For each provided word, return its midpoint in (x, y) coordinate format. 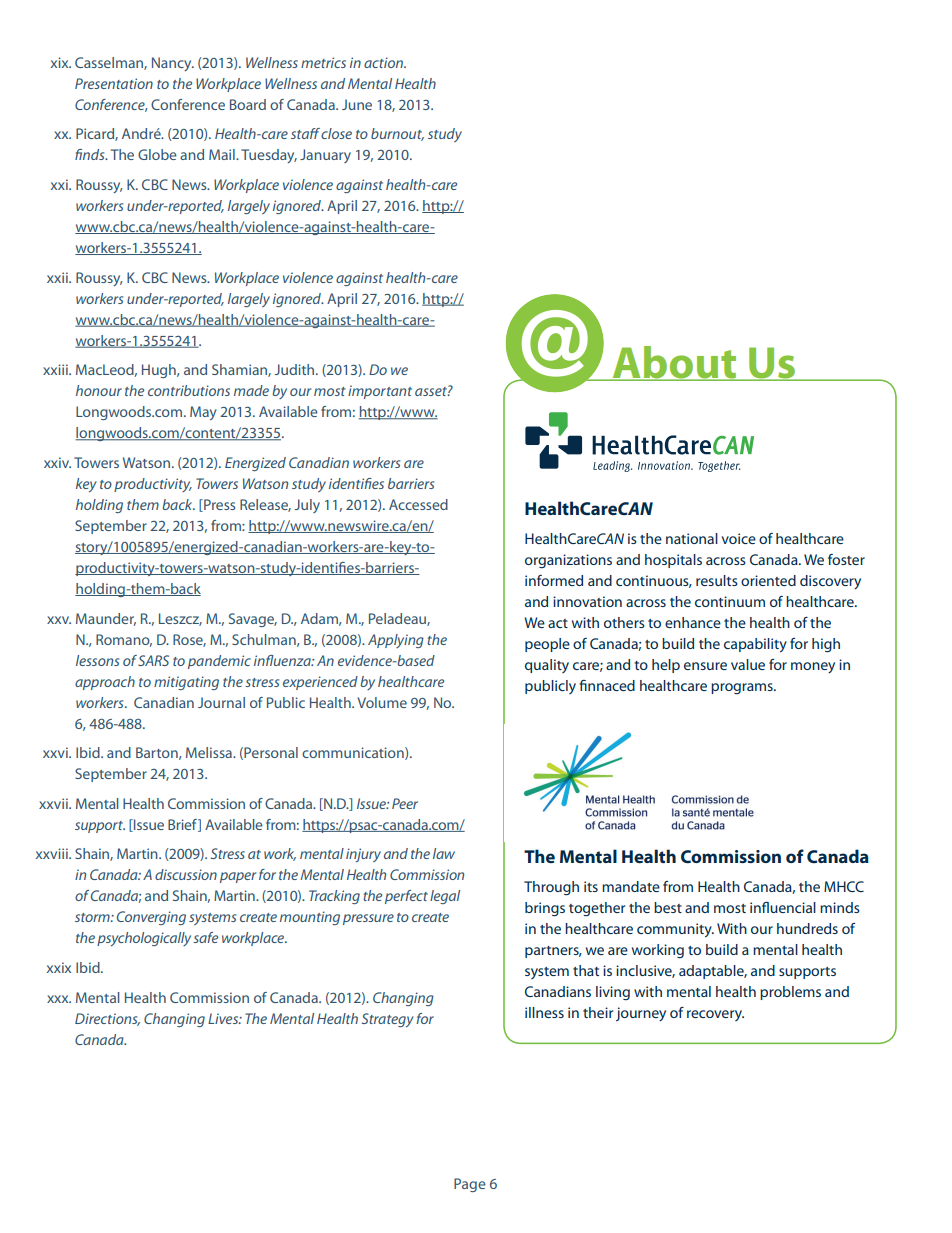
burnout (397, 134)
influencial (783, 907)
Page (470, 1185)
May (203, 413)
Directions (107, 1019)
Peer (405, 803)
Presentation (114, 83)
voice (739, 538)
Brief (183, 825)
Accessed (418, 504)
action (384, 62)
